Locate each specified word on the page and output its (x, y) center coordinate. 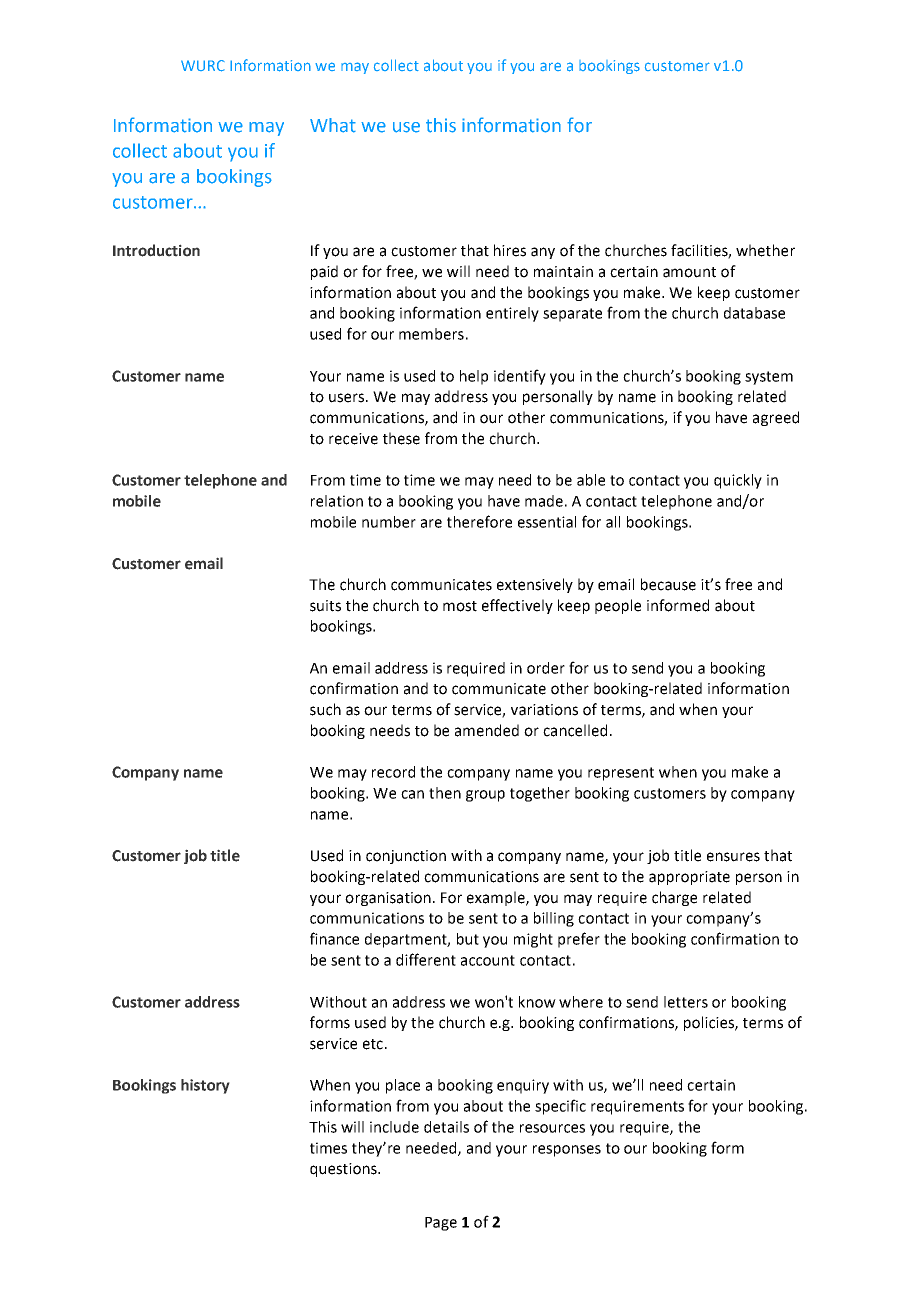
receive (353, 439)
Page (441, 1224)
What (333, 125)
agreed (776, 418)
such (325, 709)
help (474, 377)
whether (765, 250)
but (468, 939)
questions (344, 1170)
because (668, 584)
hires (510, 250)
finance (334, 938)
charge (674, 898)
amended (487, 730)
